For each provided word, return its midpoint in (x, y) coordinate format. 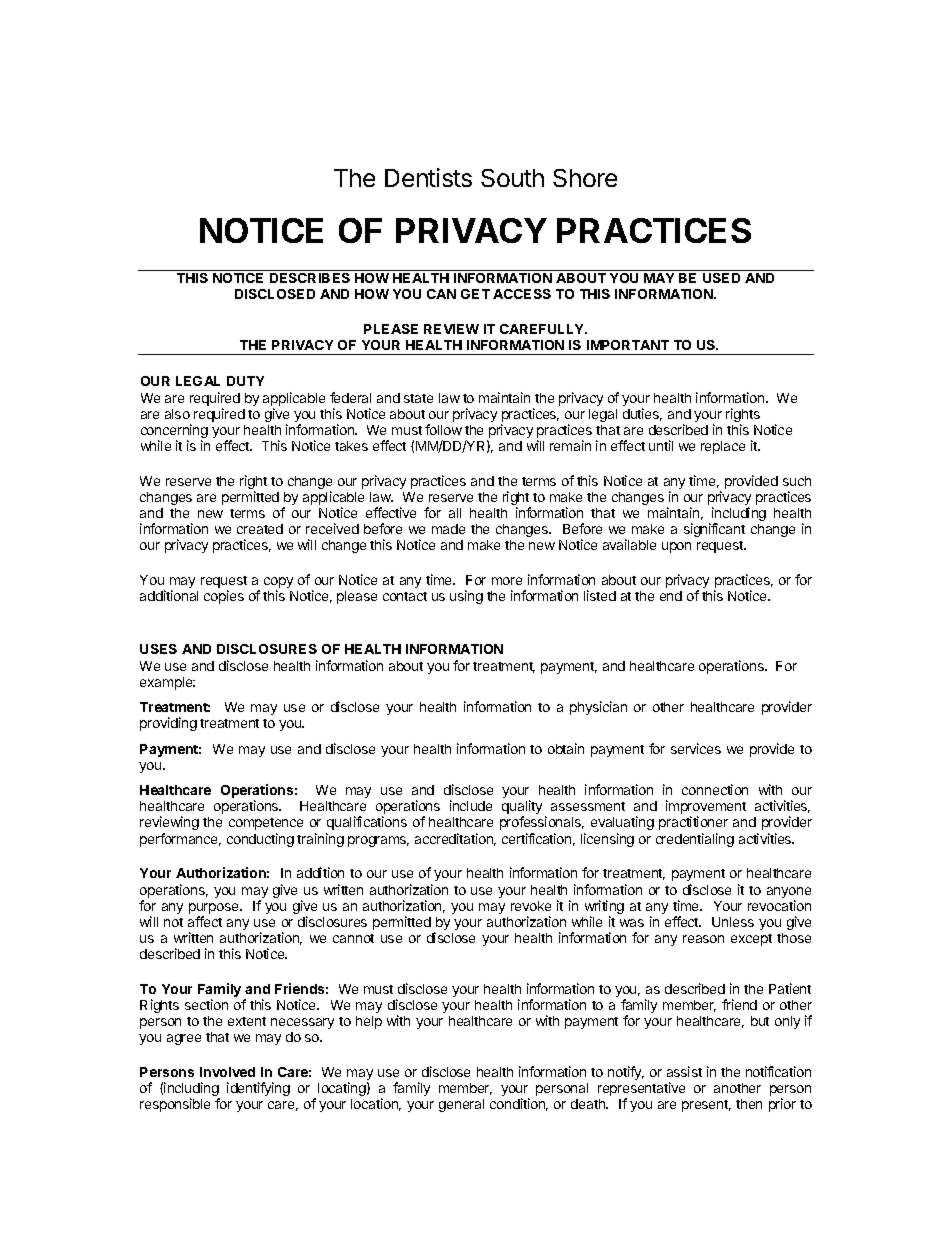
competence (266, 824)
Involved (227, 1072)
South (512, 178)
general (461, 1105)
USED (721, 278)
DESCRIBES (310, 278)
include (471, 805)
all (455, 513)
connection (715, 789)
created (260, 529)
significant (714, 530)
